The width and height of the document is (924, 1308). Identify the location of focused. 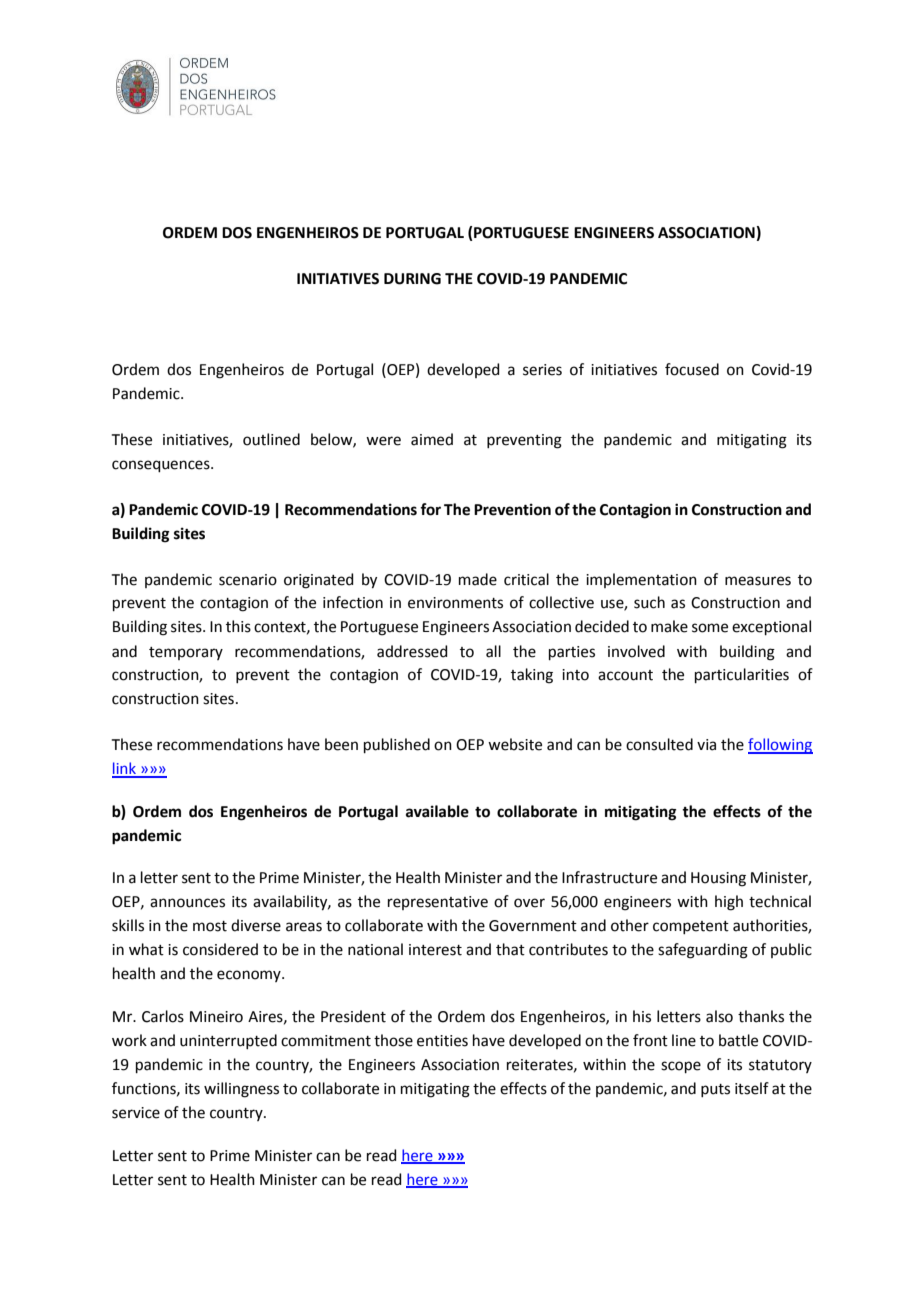
(692, 369).
